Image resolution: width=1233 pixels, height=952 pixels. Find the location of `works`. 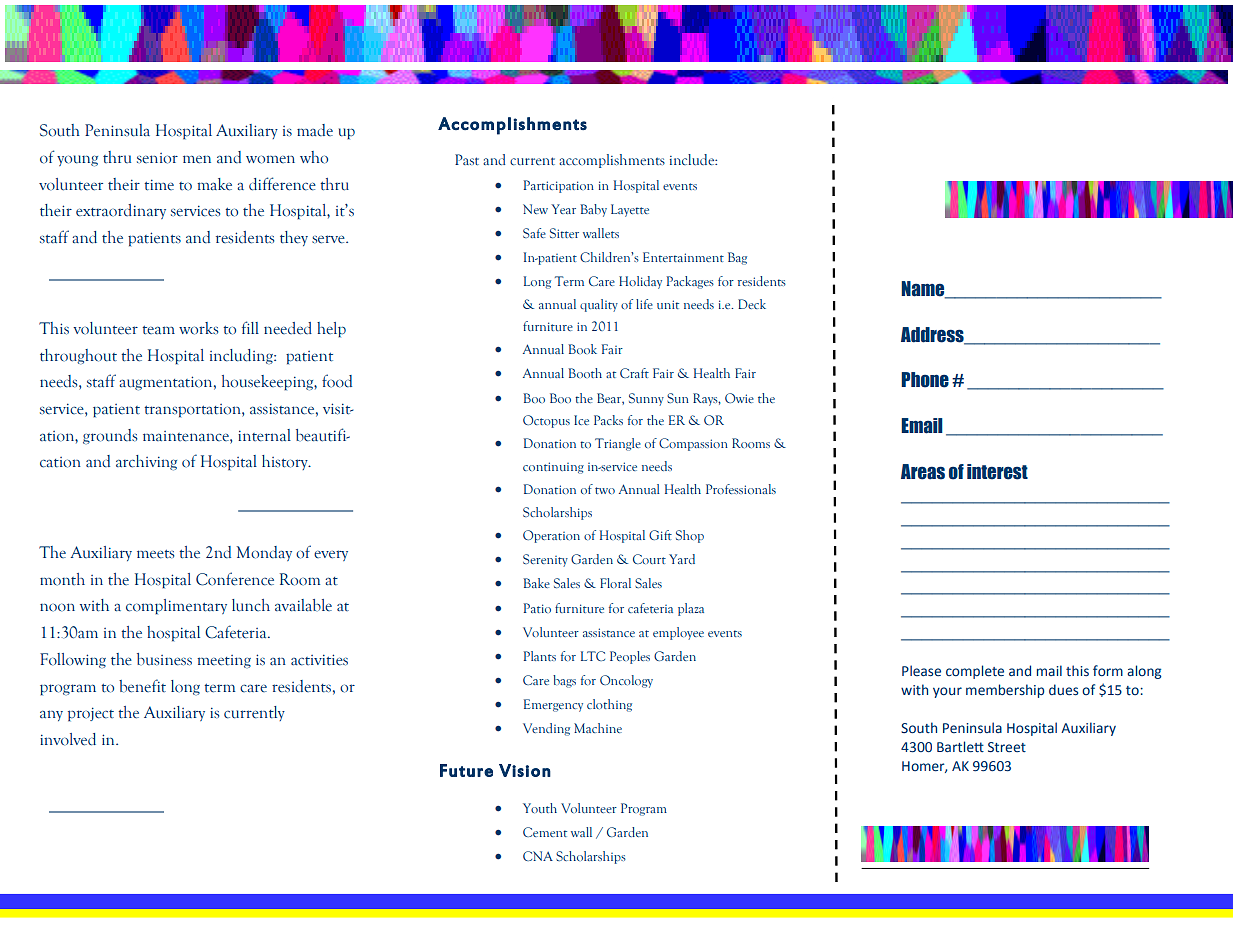

works is located at coordinates (198, 328).
